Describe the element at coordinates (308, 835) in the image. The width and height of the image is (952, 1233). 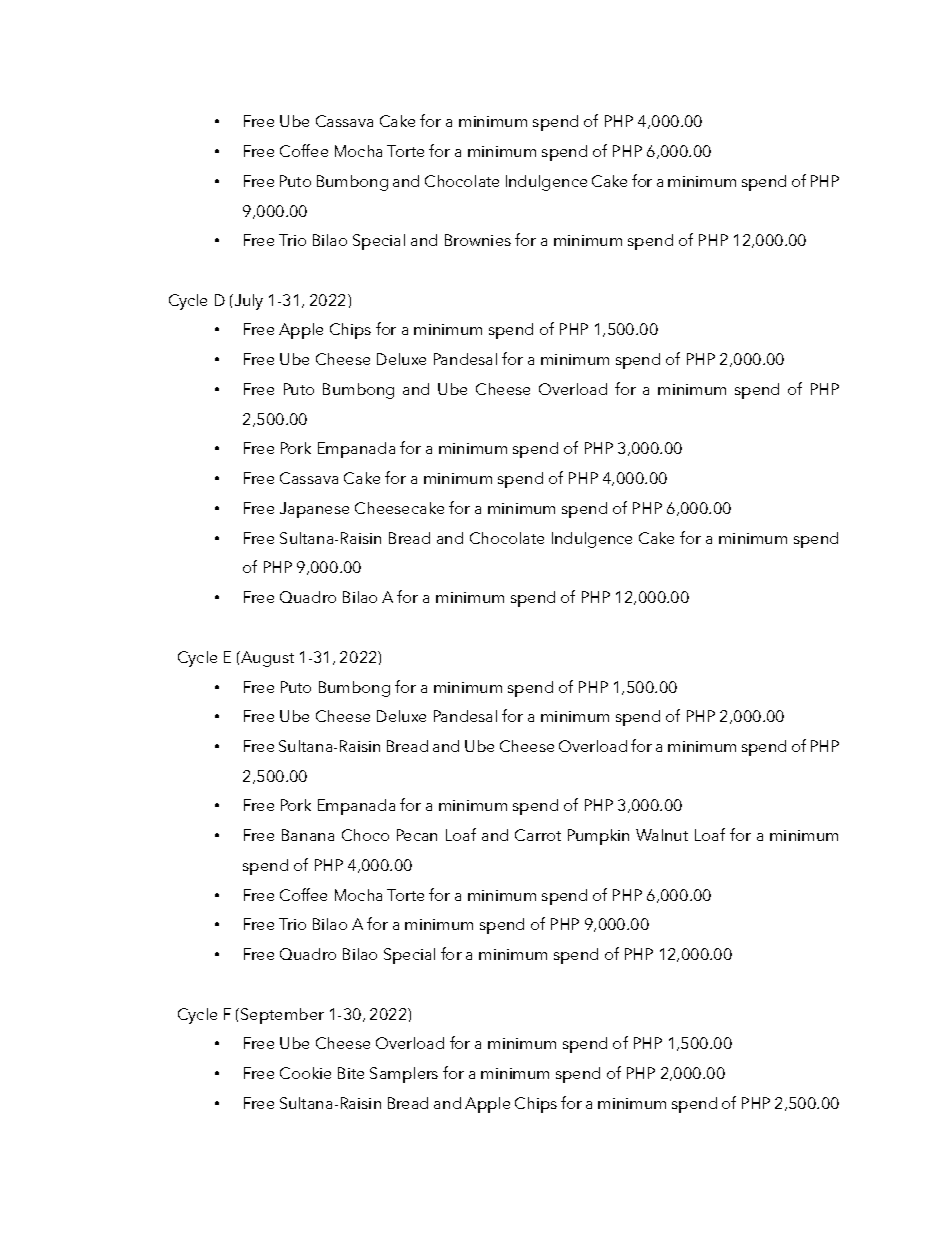
I see `Banana` at that location.
